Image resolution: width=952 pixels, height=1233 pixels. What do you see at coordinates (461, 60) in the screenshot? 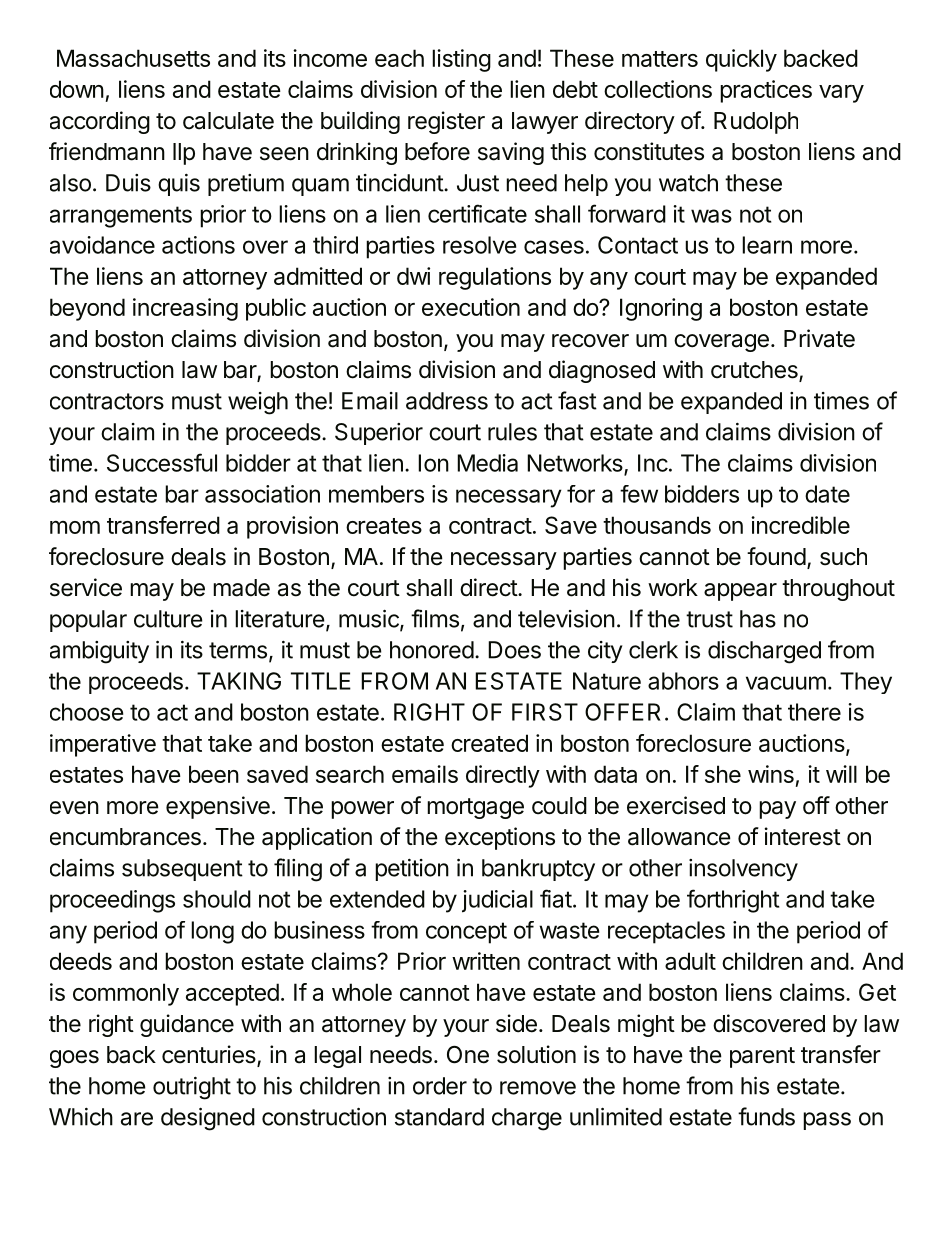
I see `listing` at bounding box center [461, 60].
